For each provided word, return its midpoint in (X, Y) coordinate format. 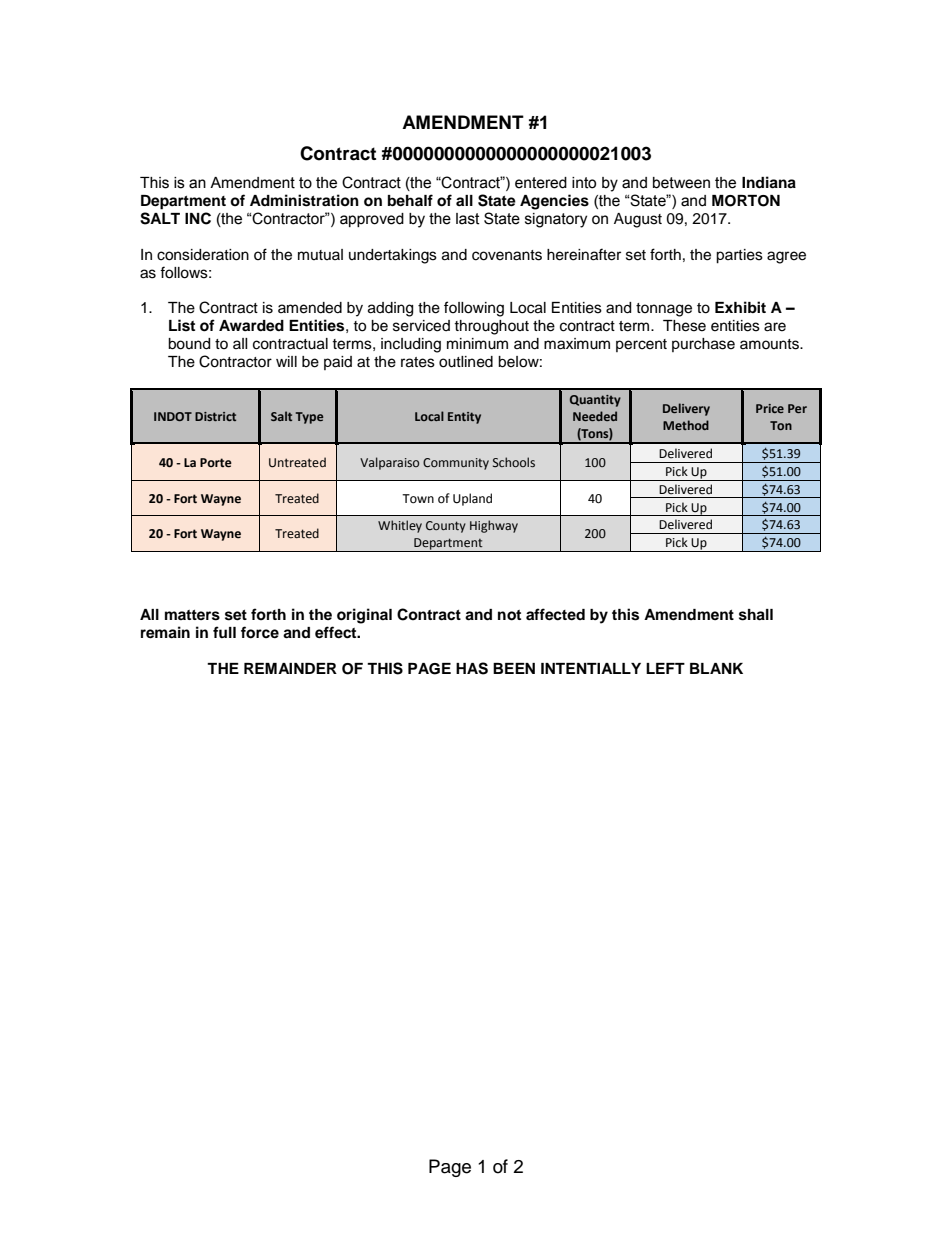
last (468, 219)
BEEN (514, 668)
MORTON (746, 201)
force (260, 632)
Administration (304, 200)
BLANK (716, 668)
